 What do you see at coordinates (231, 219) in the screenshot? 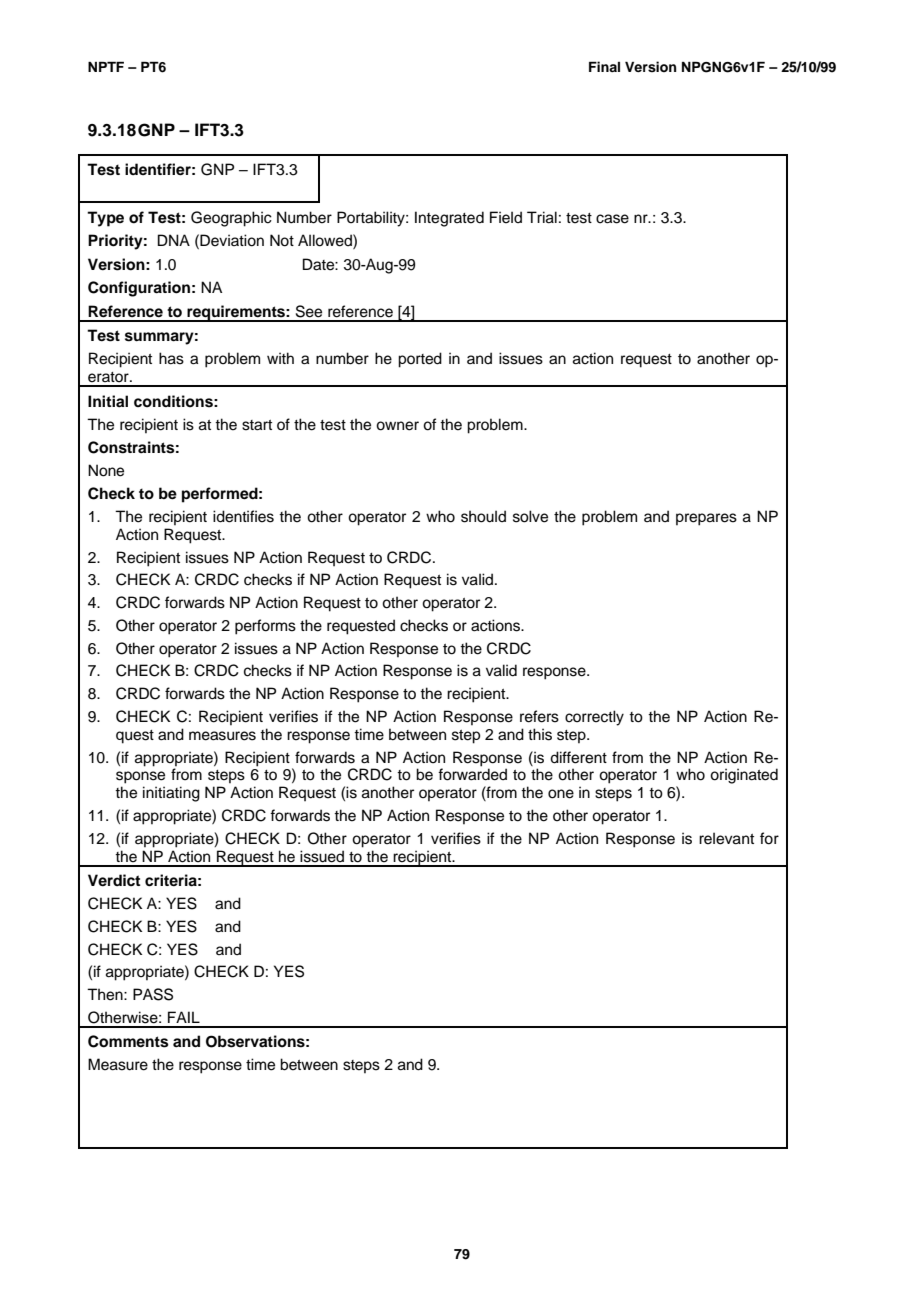
I see `Geographic` at bounding box center [231, 219].
